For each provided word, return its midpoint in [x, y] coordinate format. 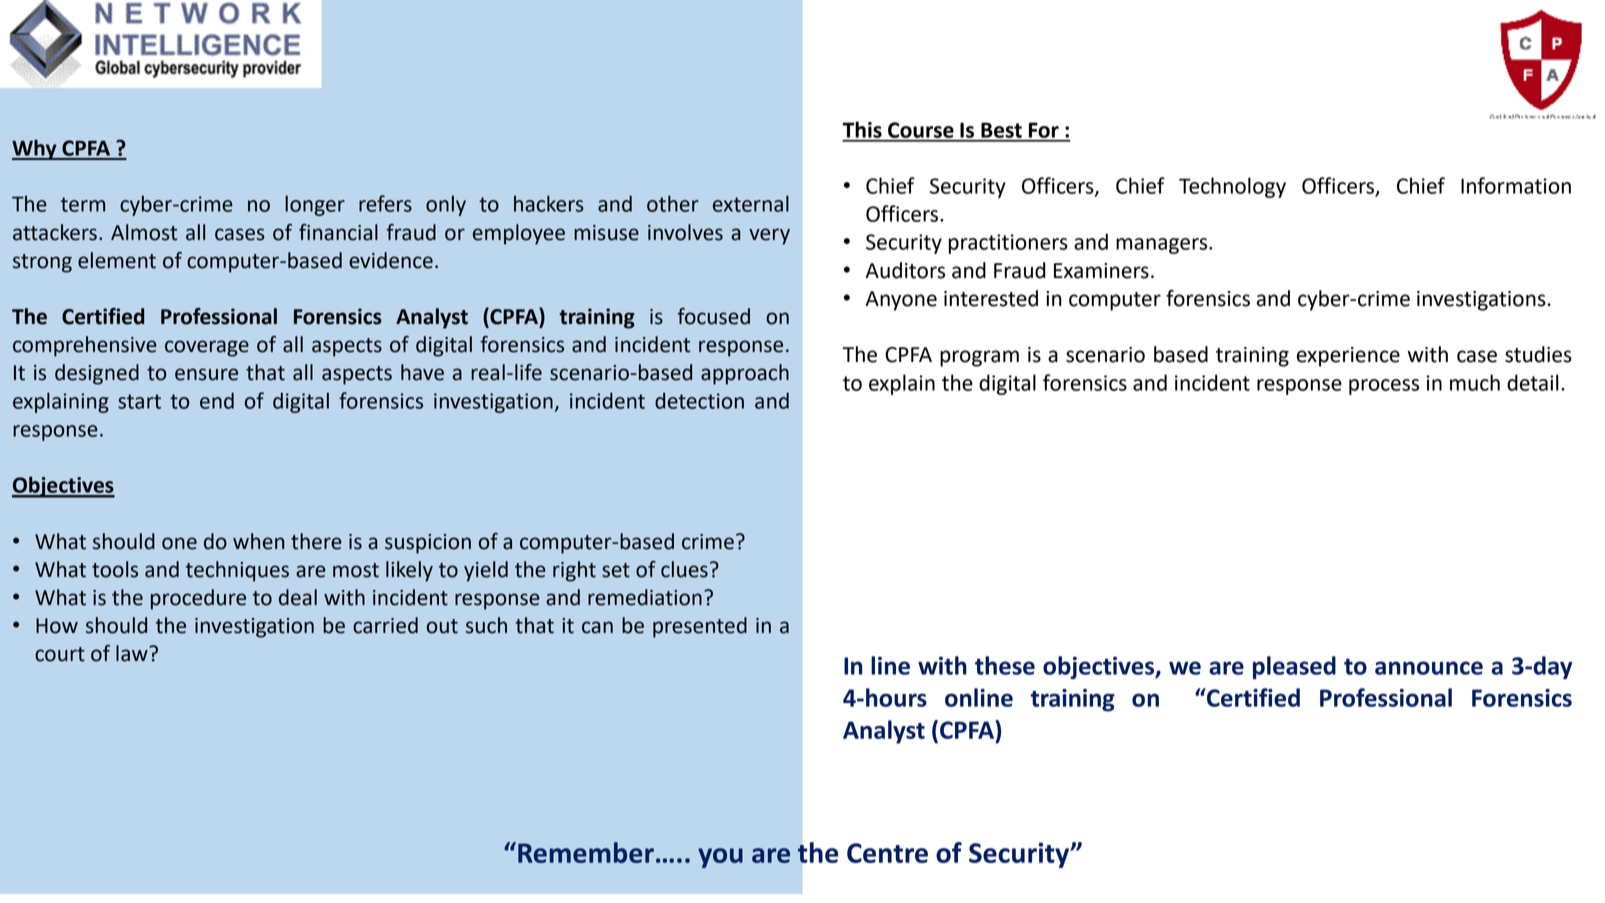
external [751, 203]
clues [684, 569]
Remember [586, 852]
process [1384, 387]
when [258, 541]
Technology [1232, 187]
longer [315, 205]
